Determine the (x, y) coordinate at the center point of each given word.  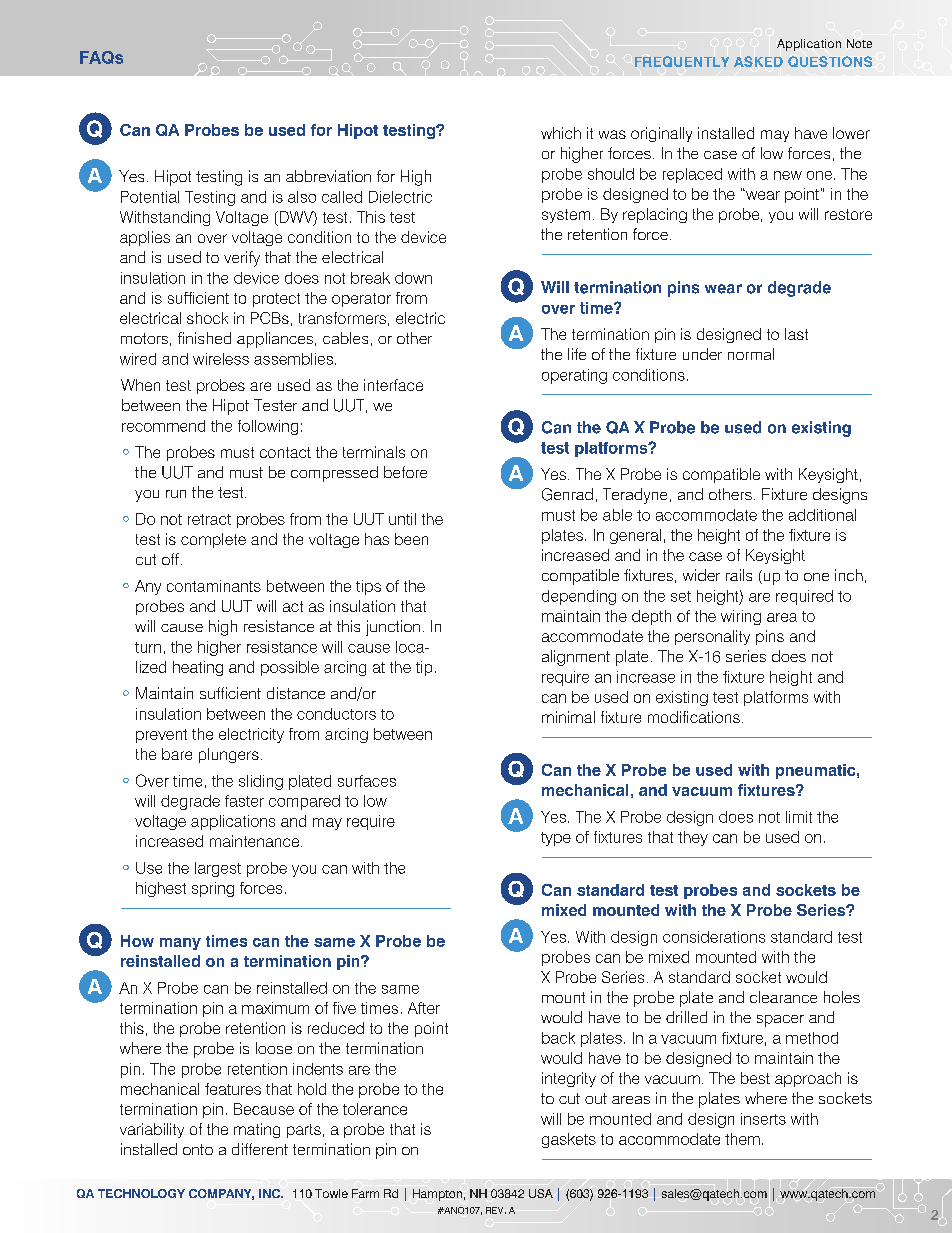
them (742, 1139)
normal (751, 354)
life (577, 354)
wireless (221, 359)
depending (579, 597)
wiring (741, 617)
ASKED (758, 61)
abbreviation (328, 176)
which (561, 133)
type (556, 839)
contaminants (214, 586)
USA (541, 1193)
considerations (714, 937)
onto (198, 1149)
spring (213, 889)
